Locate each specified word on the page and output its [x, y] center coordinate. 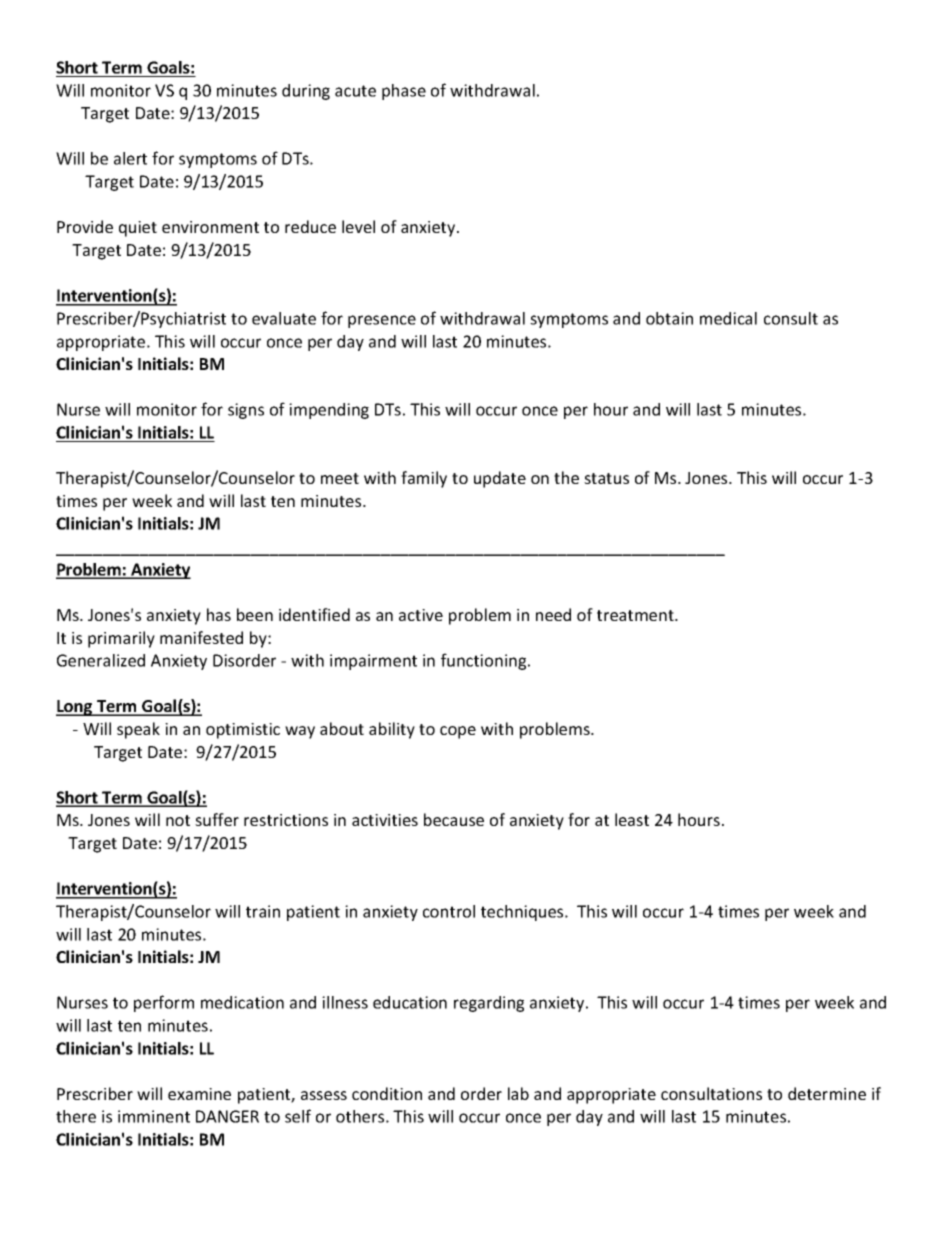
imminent [154, 1116]
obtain [669, 318]
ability [392, 730]
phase [404, 92]
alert [130, 158]
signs [246, 411]
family [424, 479]
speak [138, 730]
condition [387, 1093]
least [632, 819]
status [606, 478]
